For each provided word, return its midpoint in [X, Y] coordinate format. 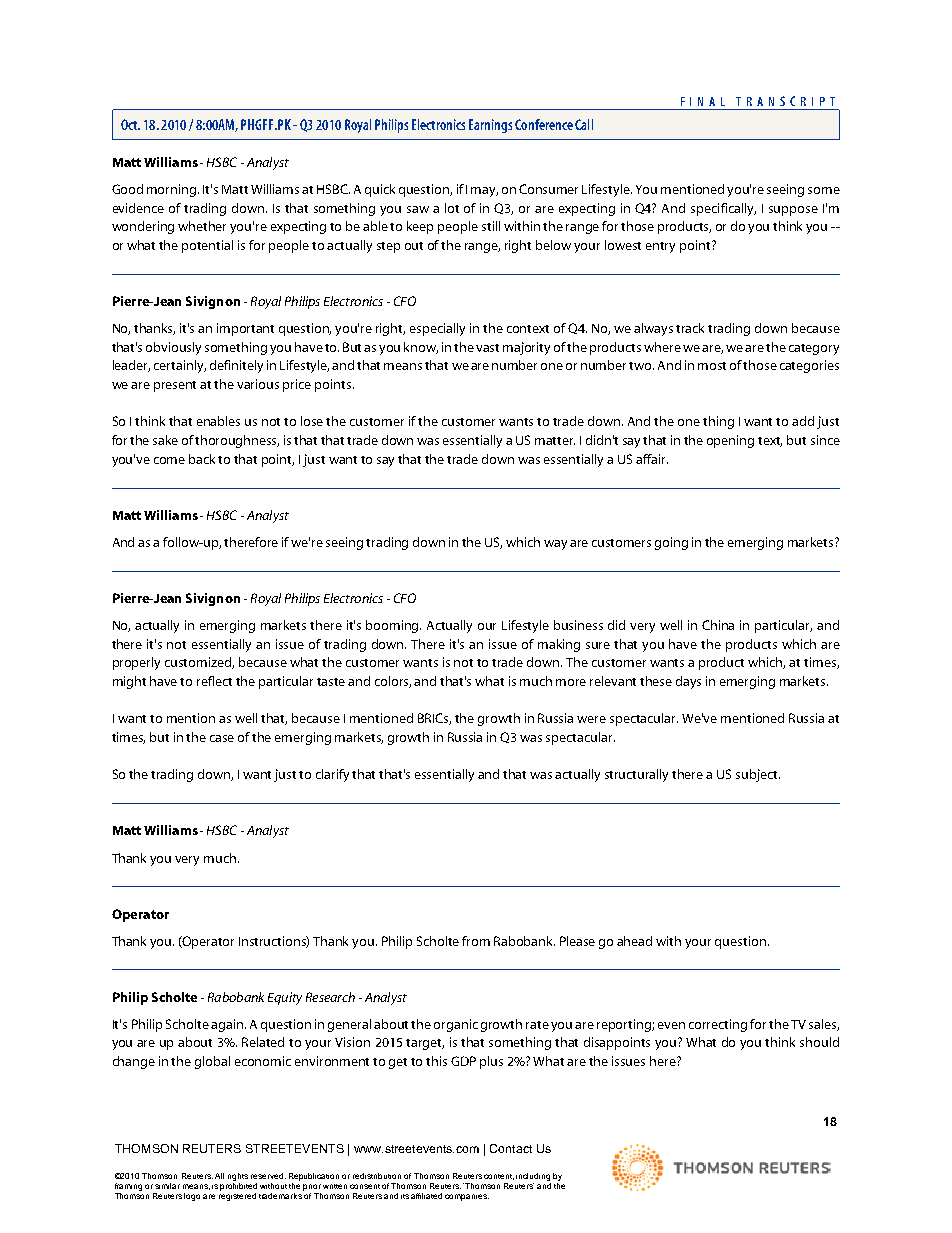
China [718, 625]
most [712, 366]
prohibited [238, 1185]
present [175, 386]
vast [487, 348]
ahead [634, 941]
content [499, 1177]
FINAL [703, 101]
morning [173, 190]
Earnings [490, 126]
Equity [285, 998]
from [476, 941]
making [559, 645]
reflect [214, 681]
